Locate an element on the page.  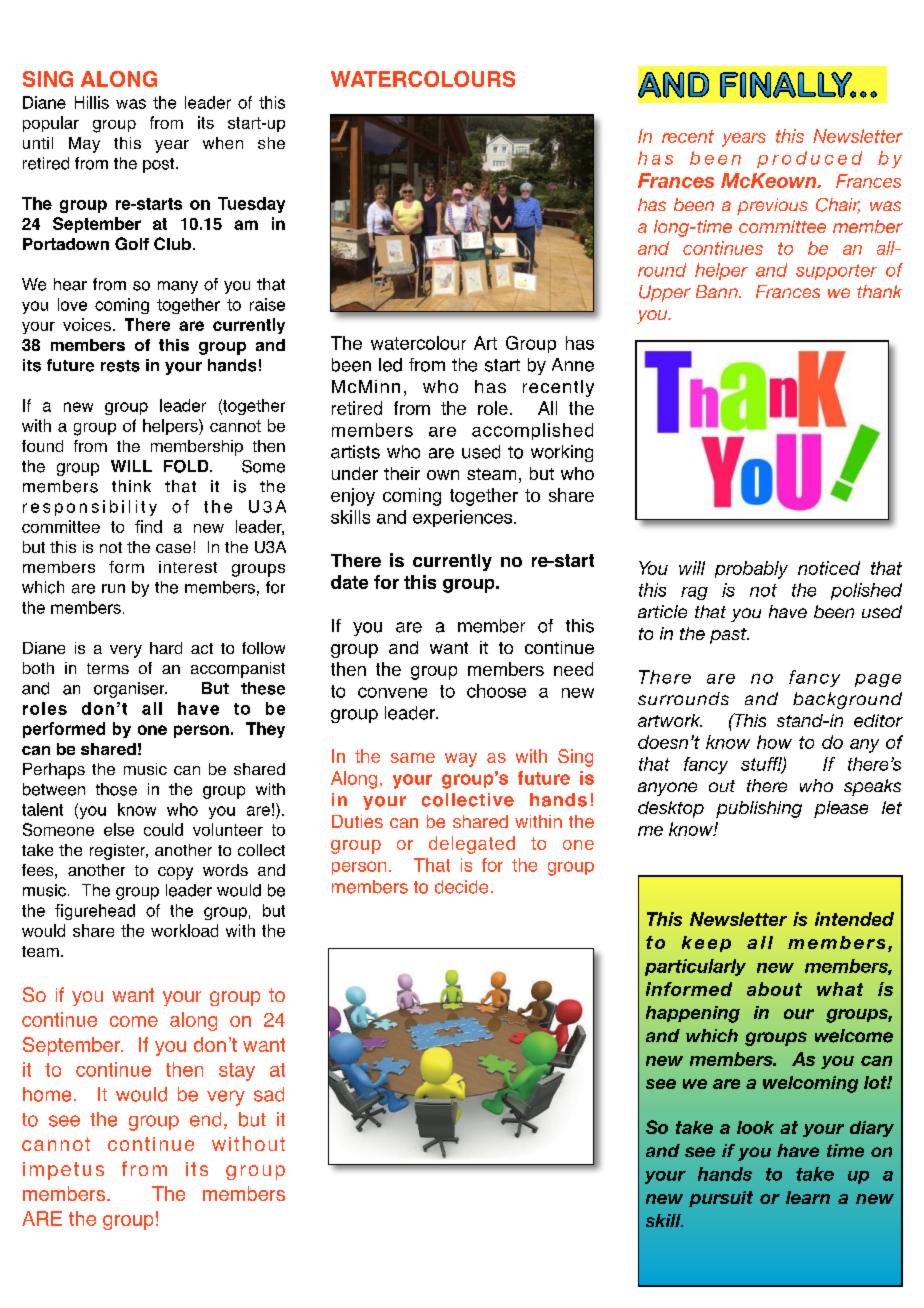
past is located at coordinates (729, 636).
